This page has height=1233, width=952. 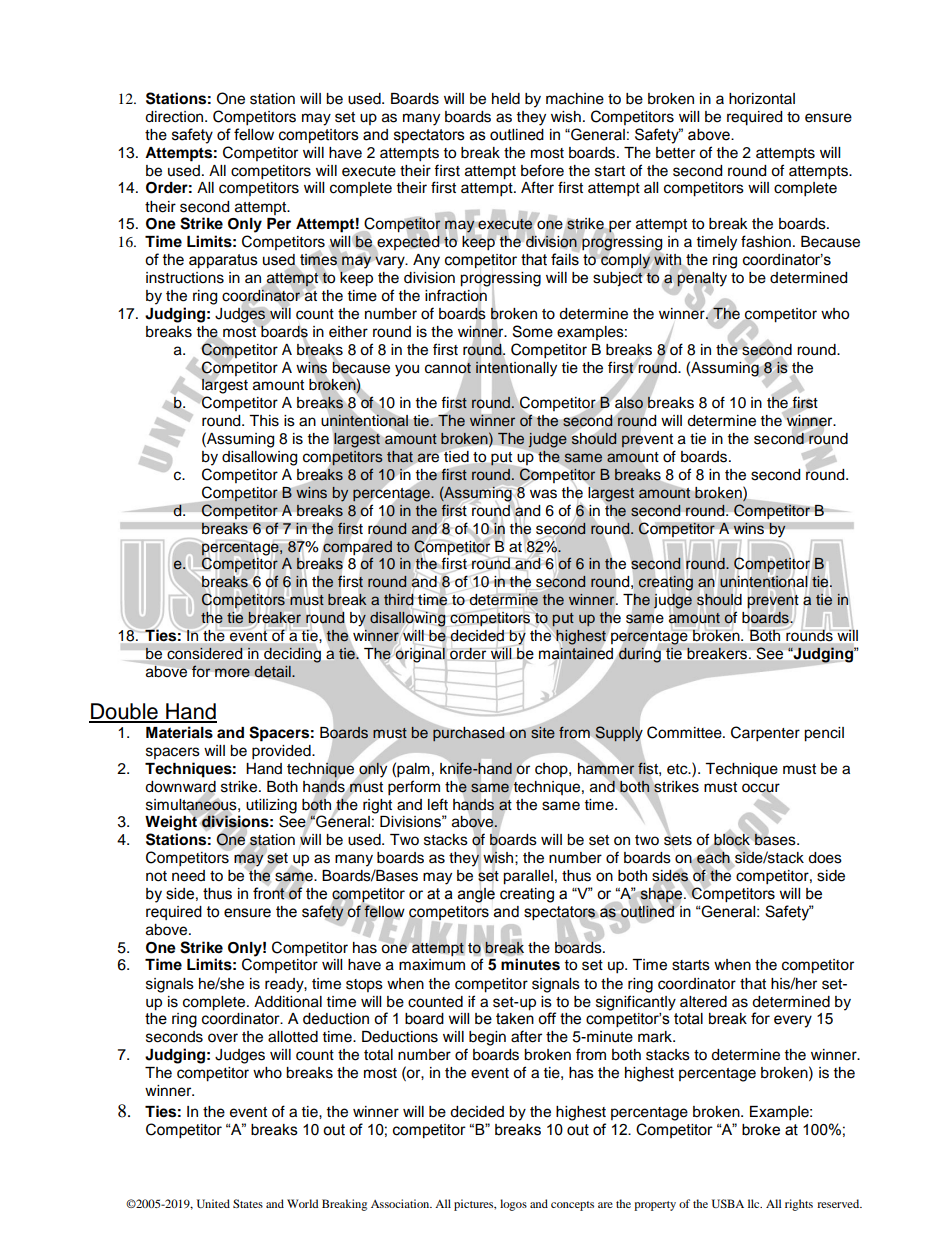 What do you see at coordinates (515, 1019) in the page?
I see `taken` at bounding box center [515, 1019].
